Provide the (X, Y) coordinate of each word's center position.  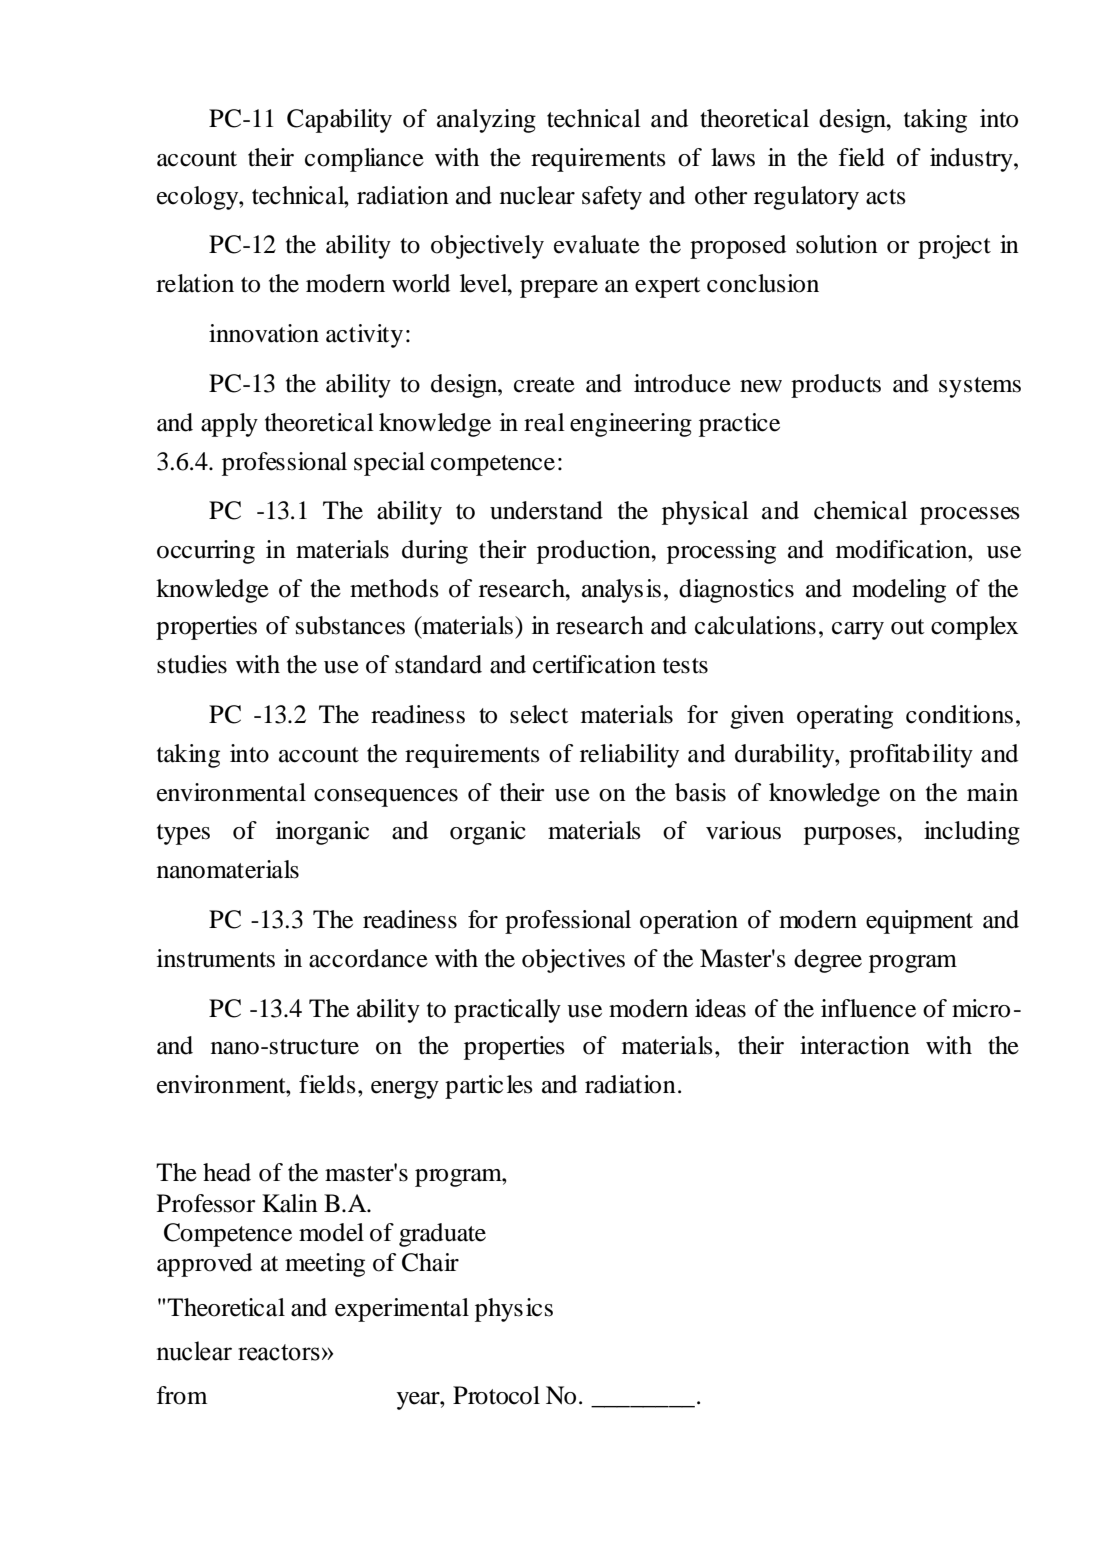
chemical (861, 510)
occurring (206, 552)
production (595, 552)
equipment (919, 922)
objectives (573, 961)
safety (612, 198)
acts (886, 197)
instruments (216, 958)
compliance (364, 160)
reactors (279, 1352)
